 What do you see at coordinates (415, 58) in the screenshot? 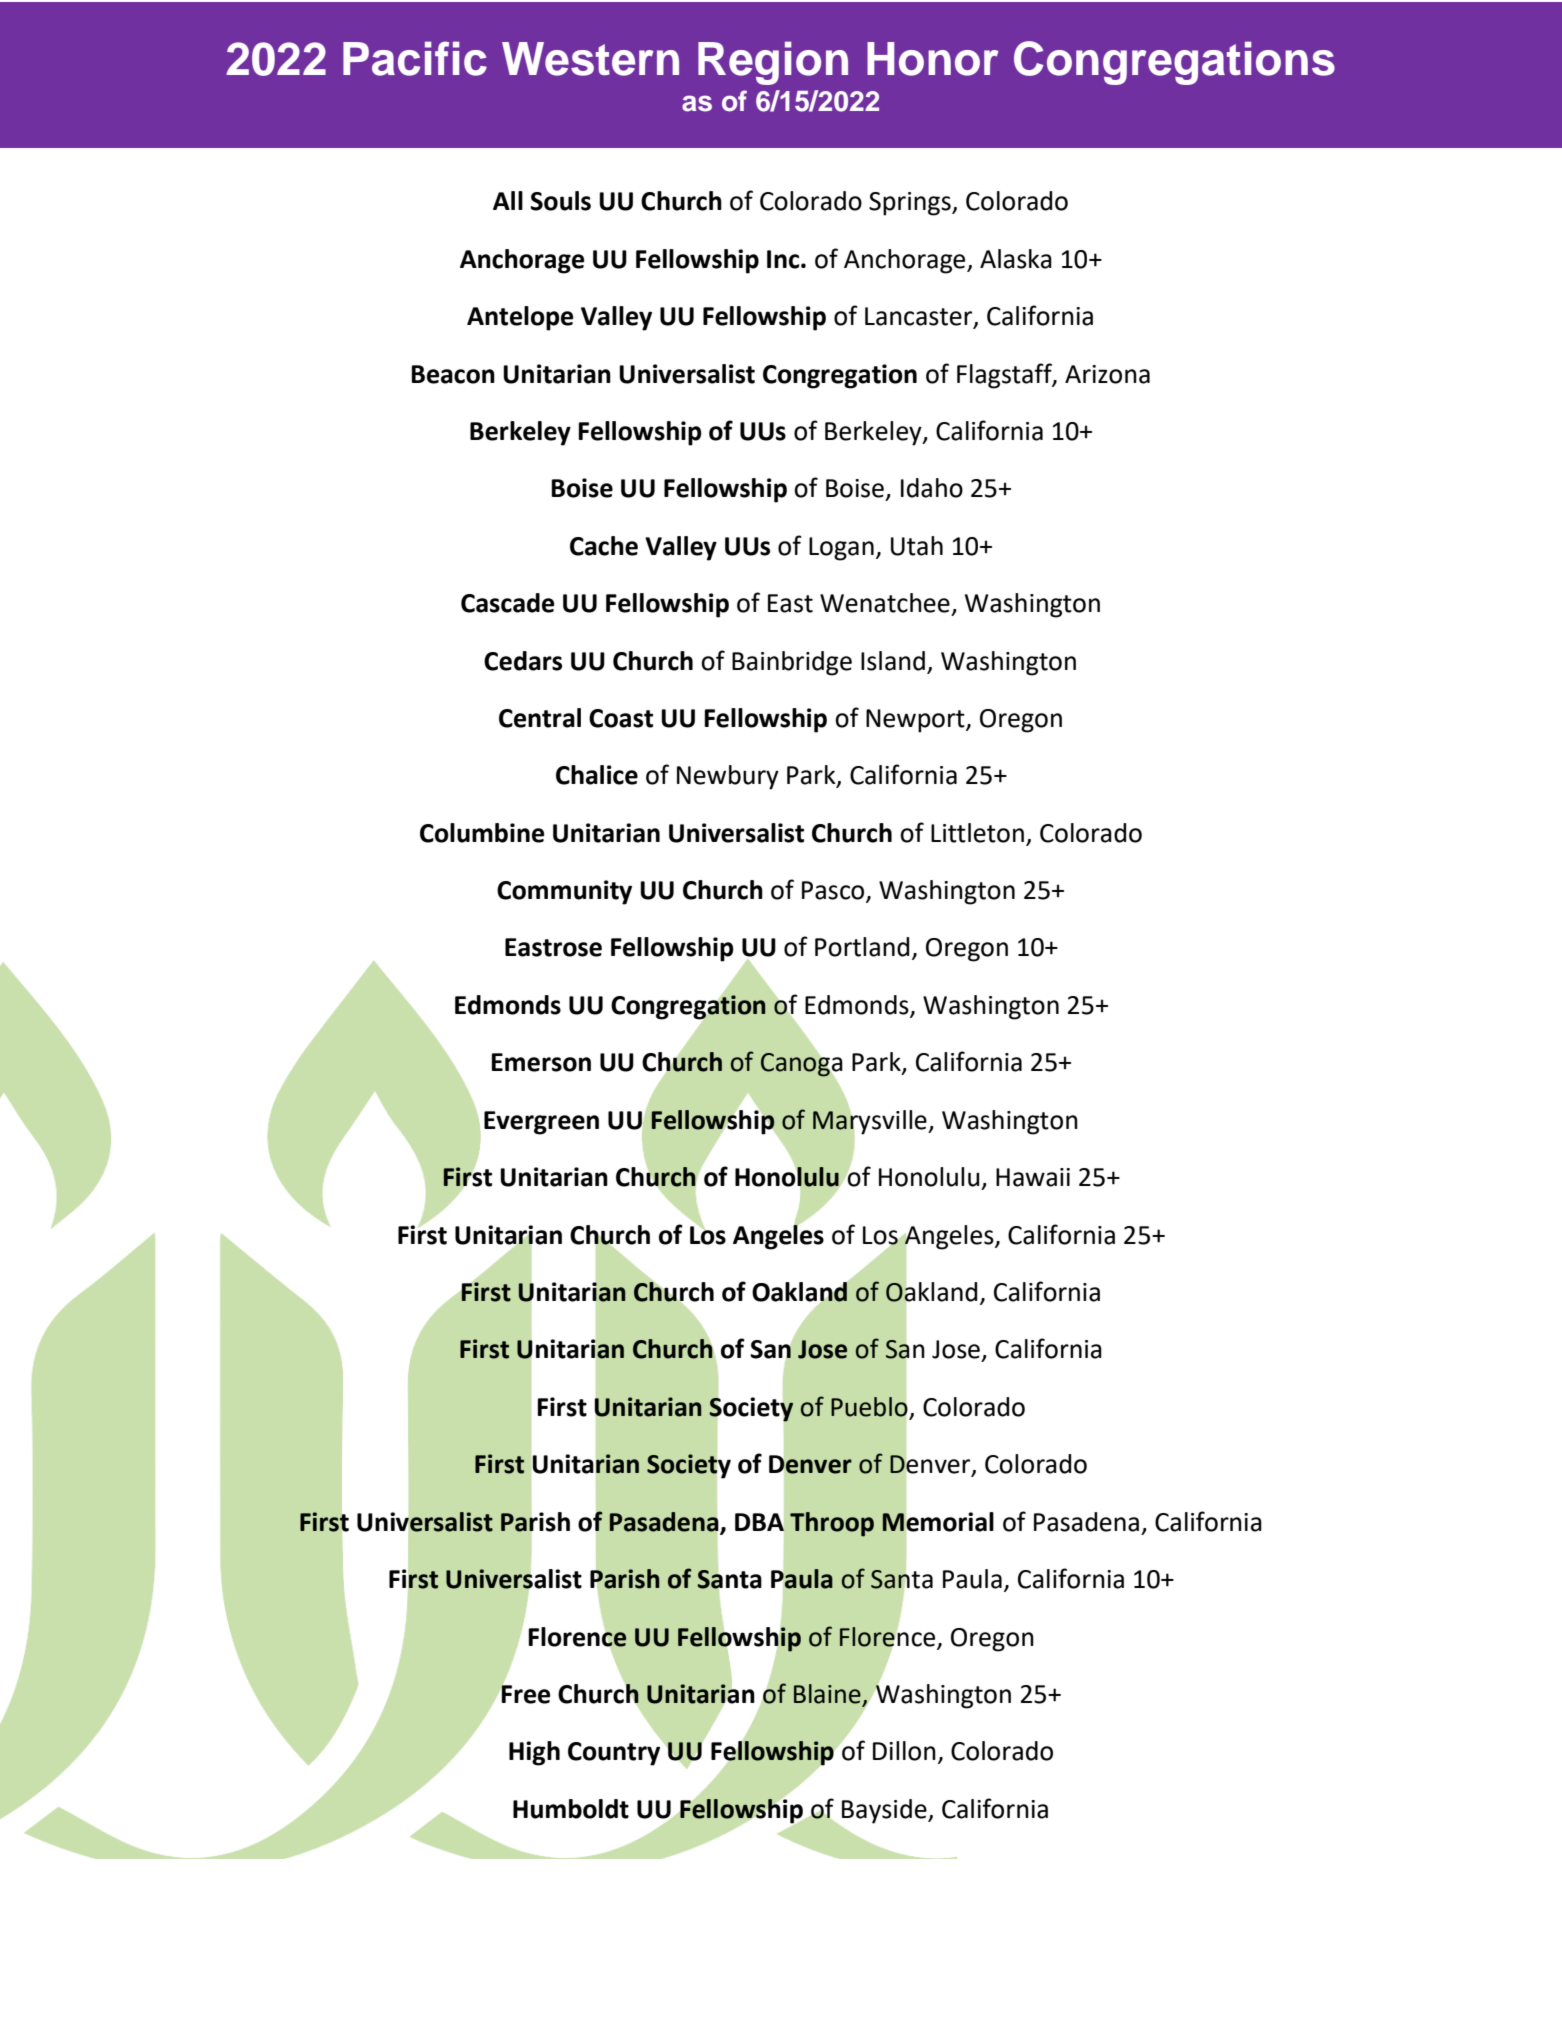
I see `Pacific` at bounding box center [415, 58].
